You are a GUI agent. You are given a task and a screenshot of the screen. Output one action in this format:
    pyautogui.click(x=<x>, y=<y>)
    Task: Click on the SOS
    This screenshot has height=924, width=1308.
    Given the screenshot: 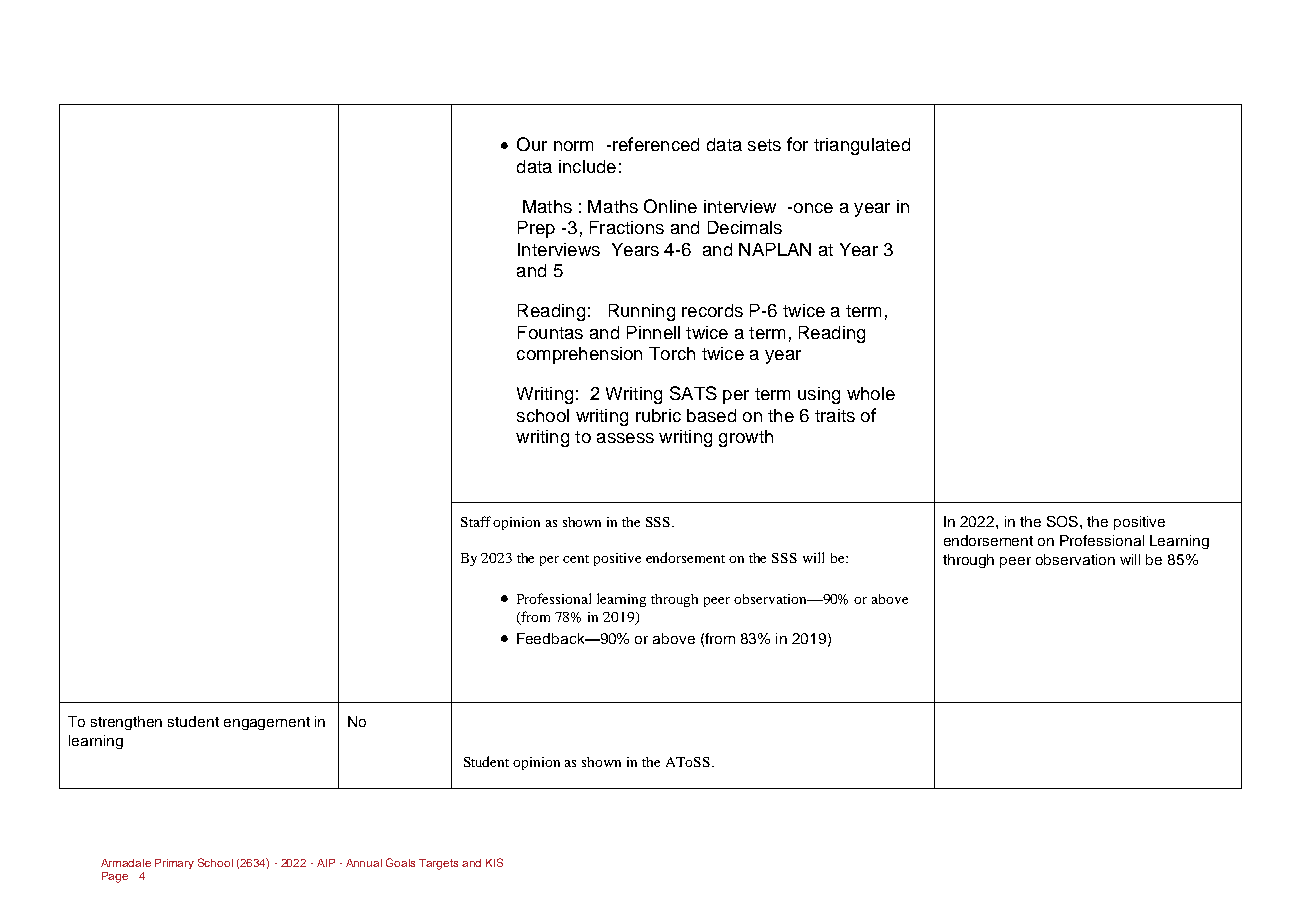 What is the action you would take?
    pyautogui.click(x=1064, y=521)
